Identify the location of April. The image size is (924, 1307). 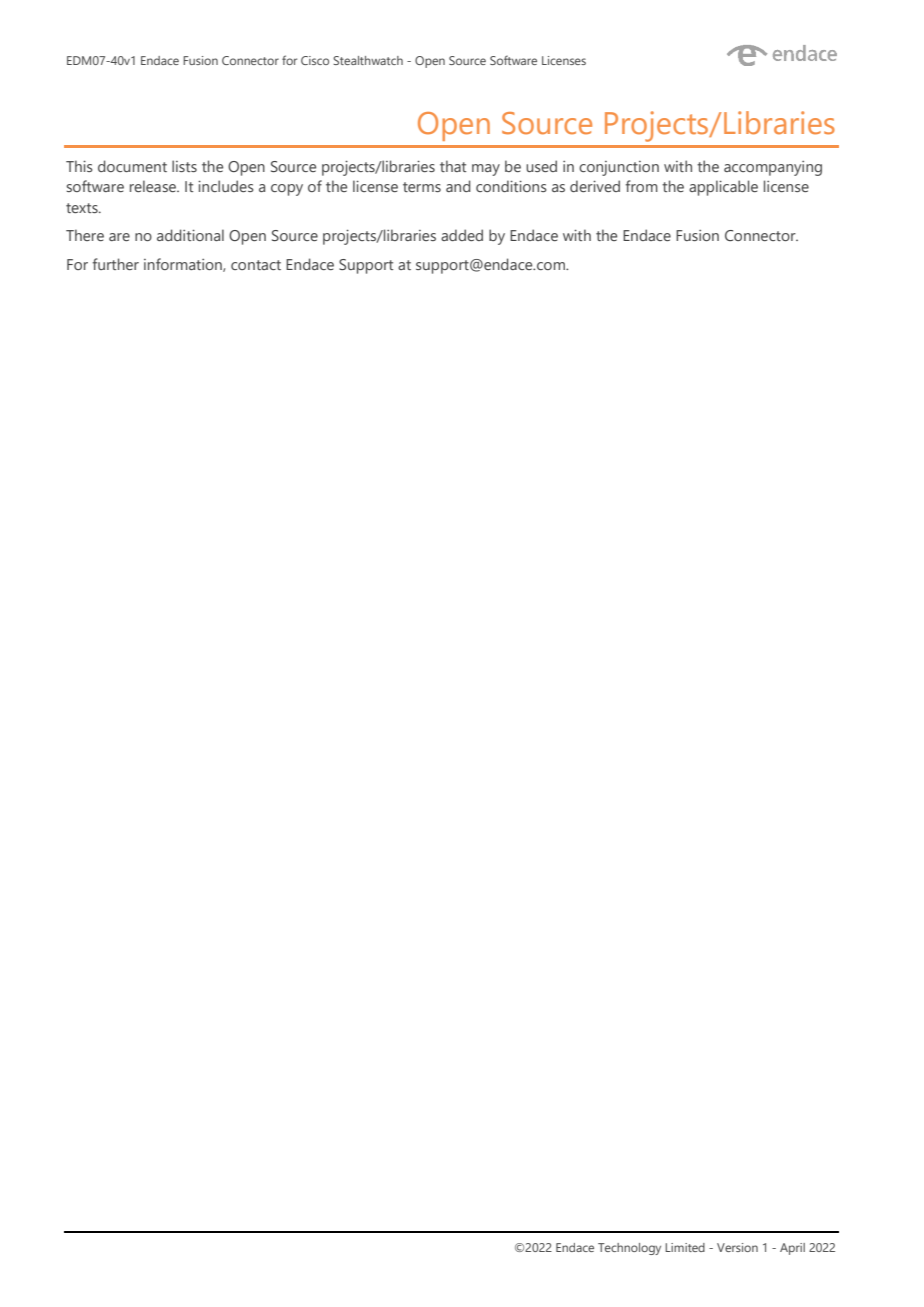
(792, 1249).
